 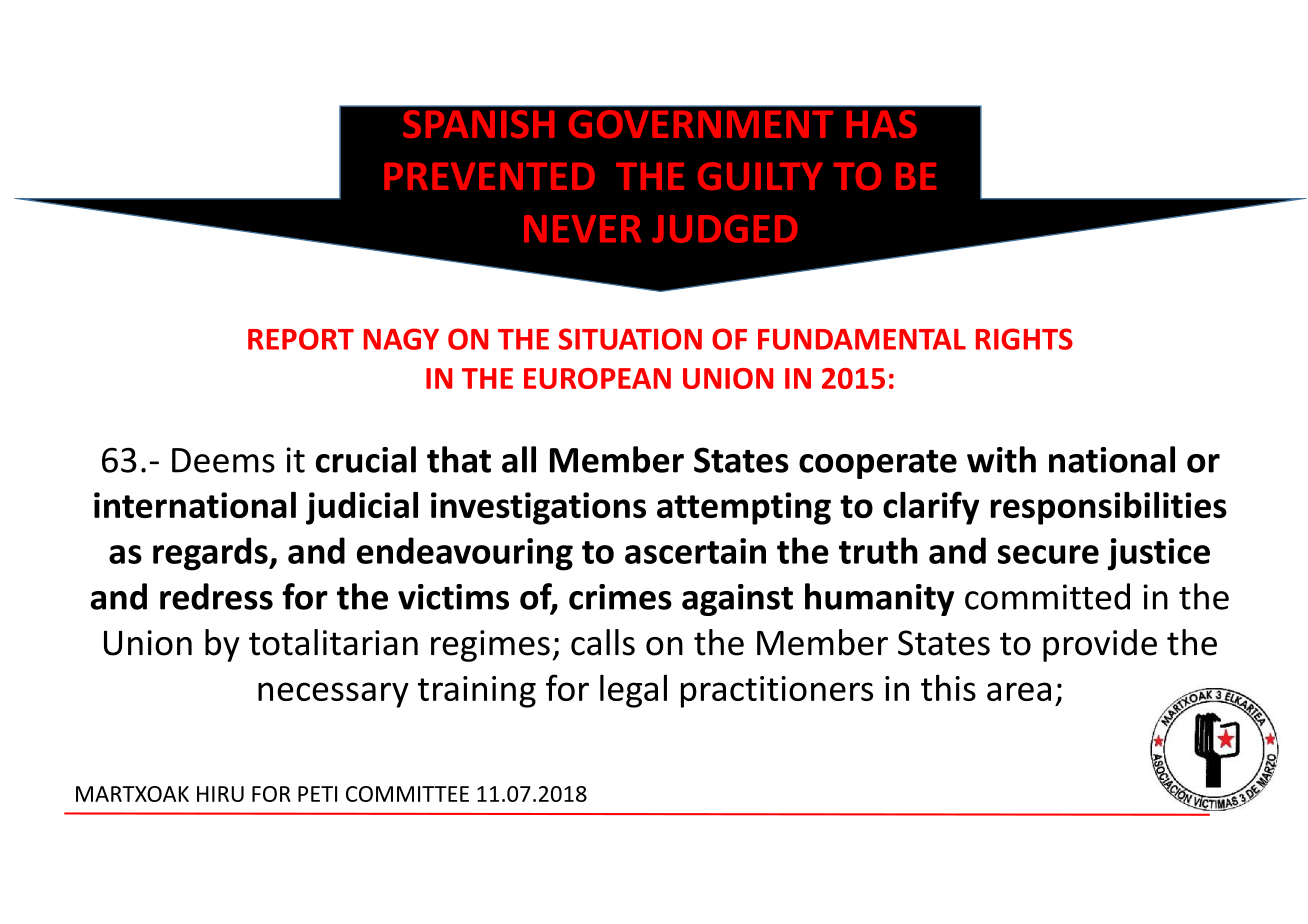 I want to click on with, so click(x=1001, y=459).
